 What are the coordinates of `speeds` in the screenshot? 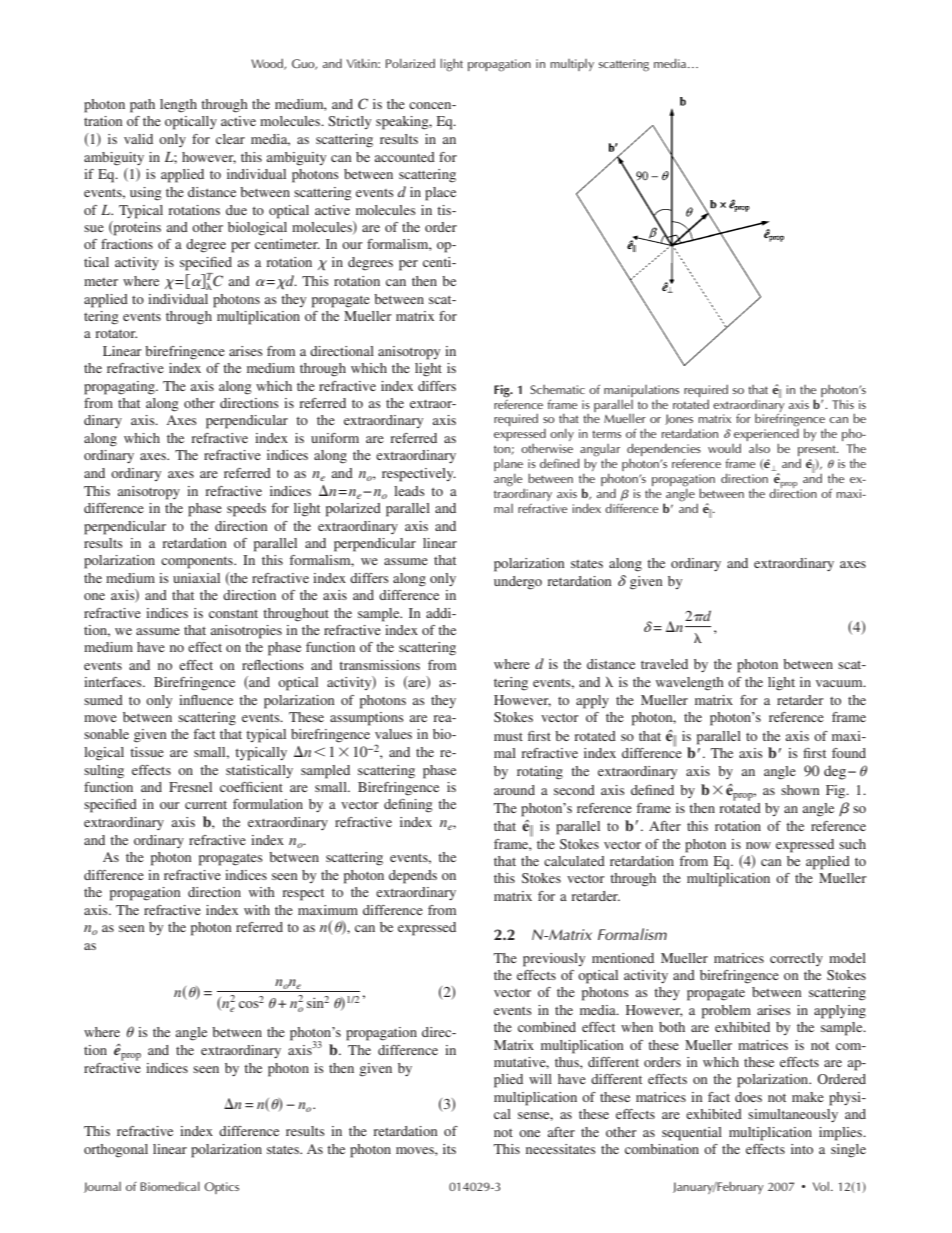 It's located at (246, 510).
